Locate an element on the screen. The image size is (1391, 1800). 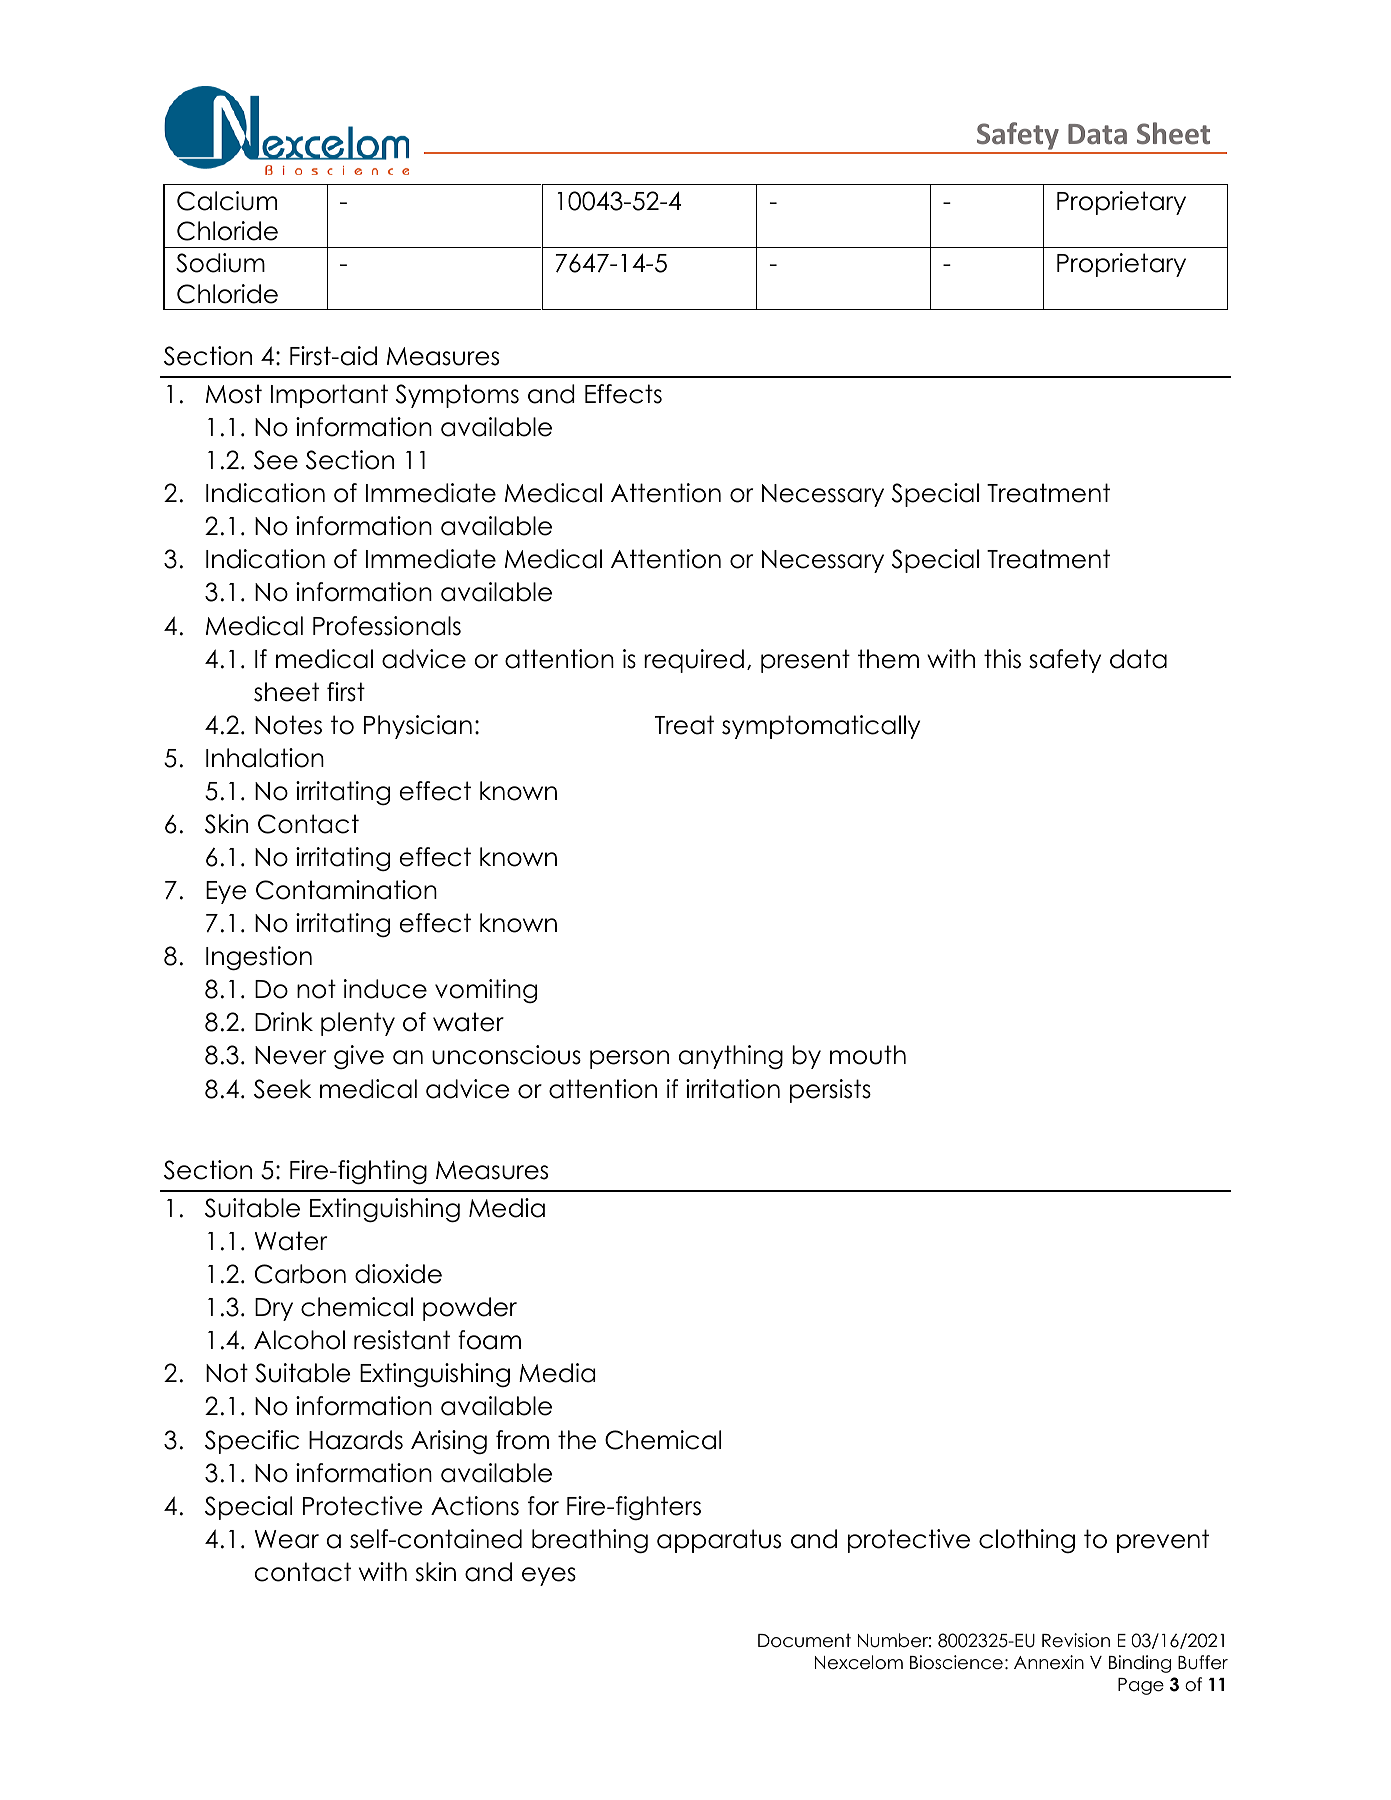
Wear is located at coordinates (287, 1539).
